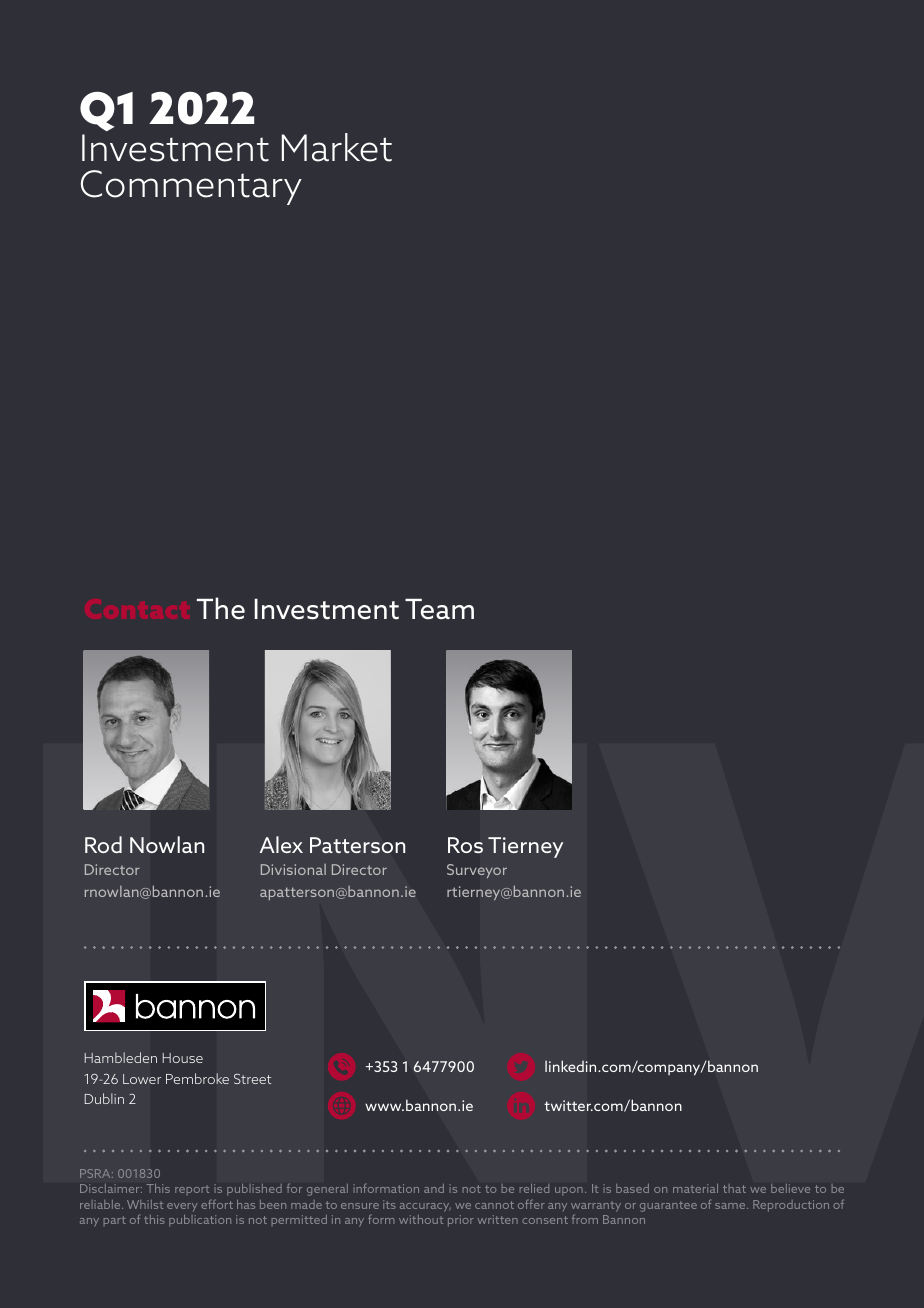 The image size is (924, 1308). Describe the element at coordinates (337, 147) in the screenshot. I see `Market` at that location.
